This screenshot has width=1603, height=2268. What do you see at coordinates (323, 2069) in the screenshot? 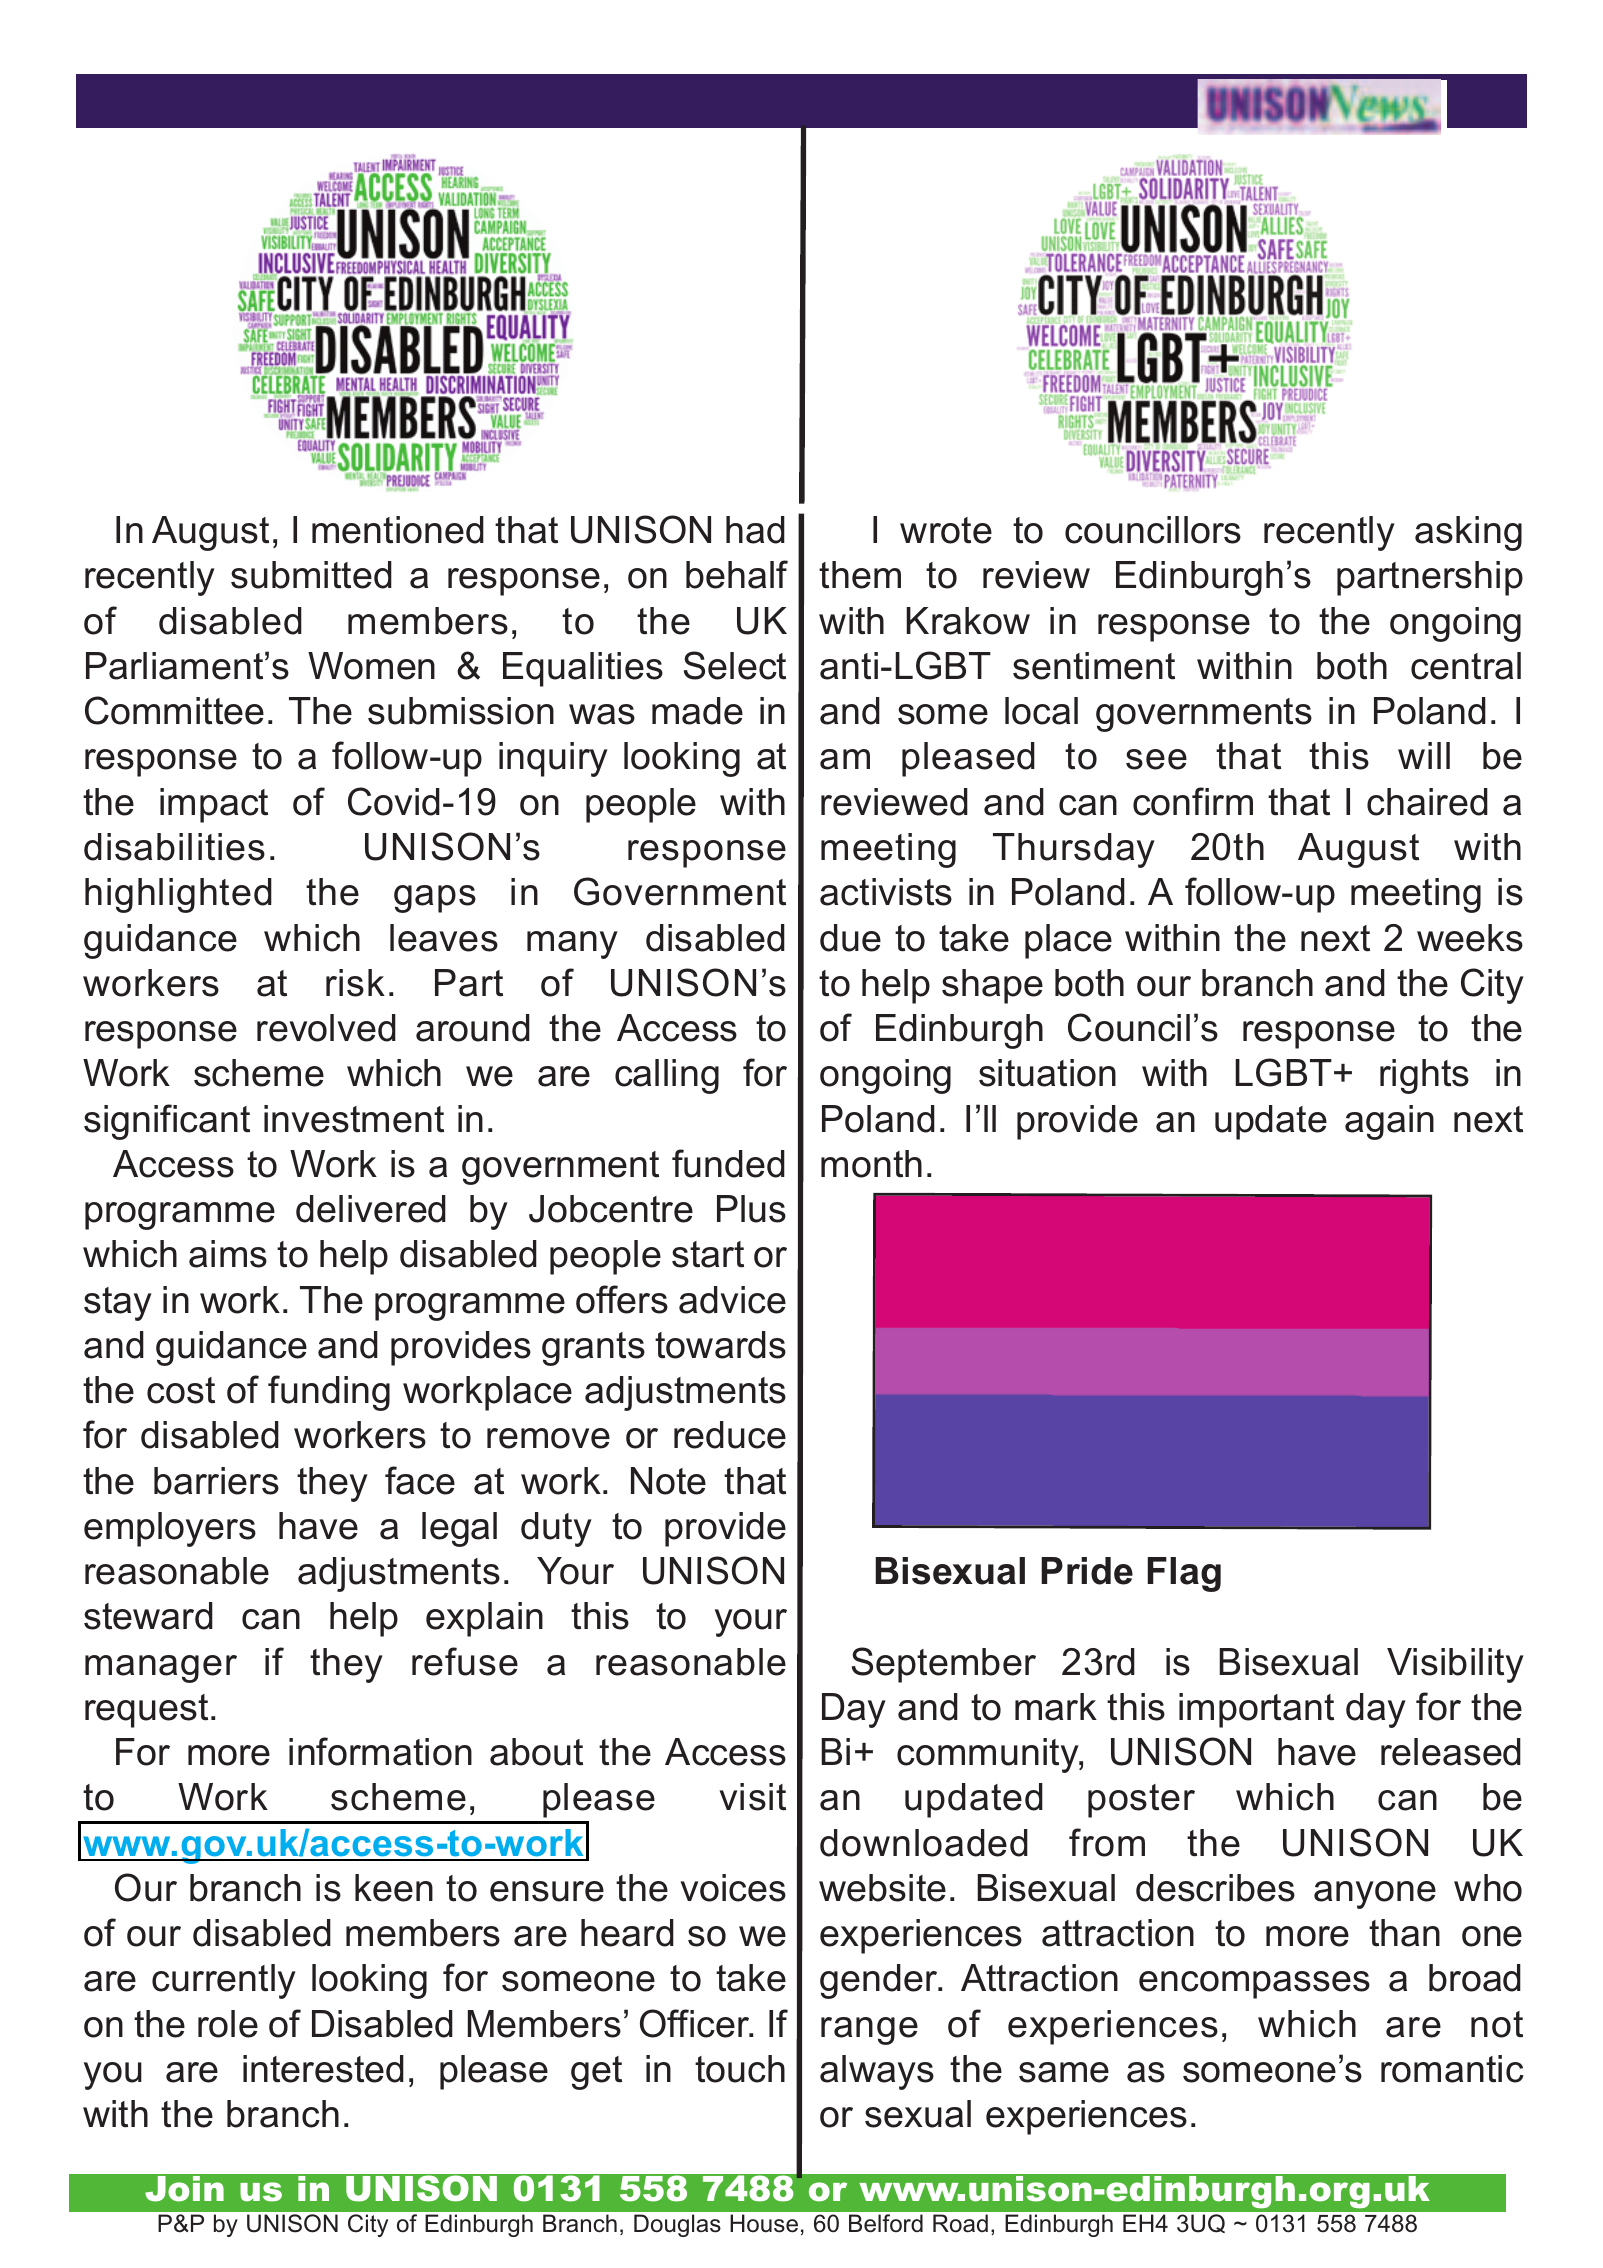
I see `interested` at bounding box center [323, 2069].
